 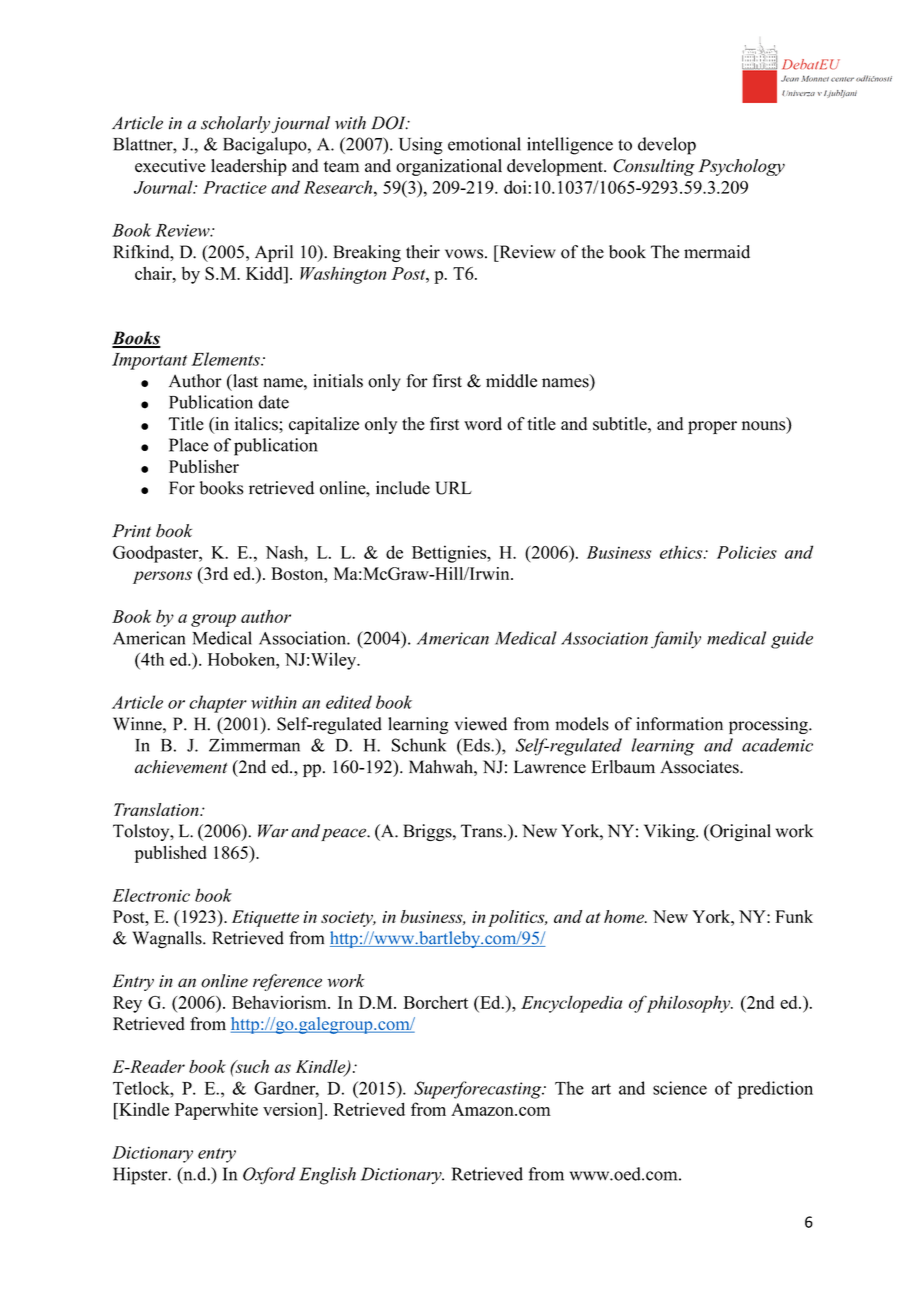 I want to click on URL, so click(x=453, y=488).
